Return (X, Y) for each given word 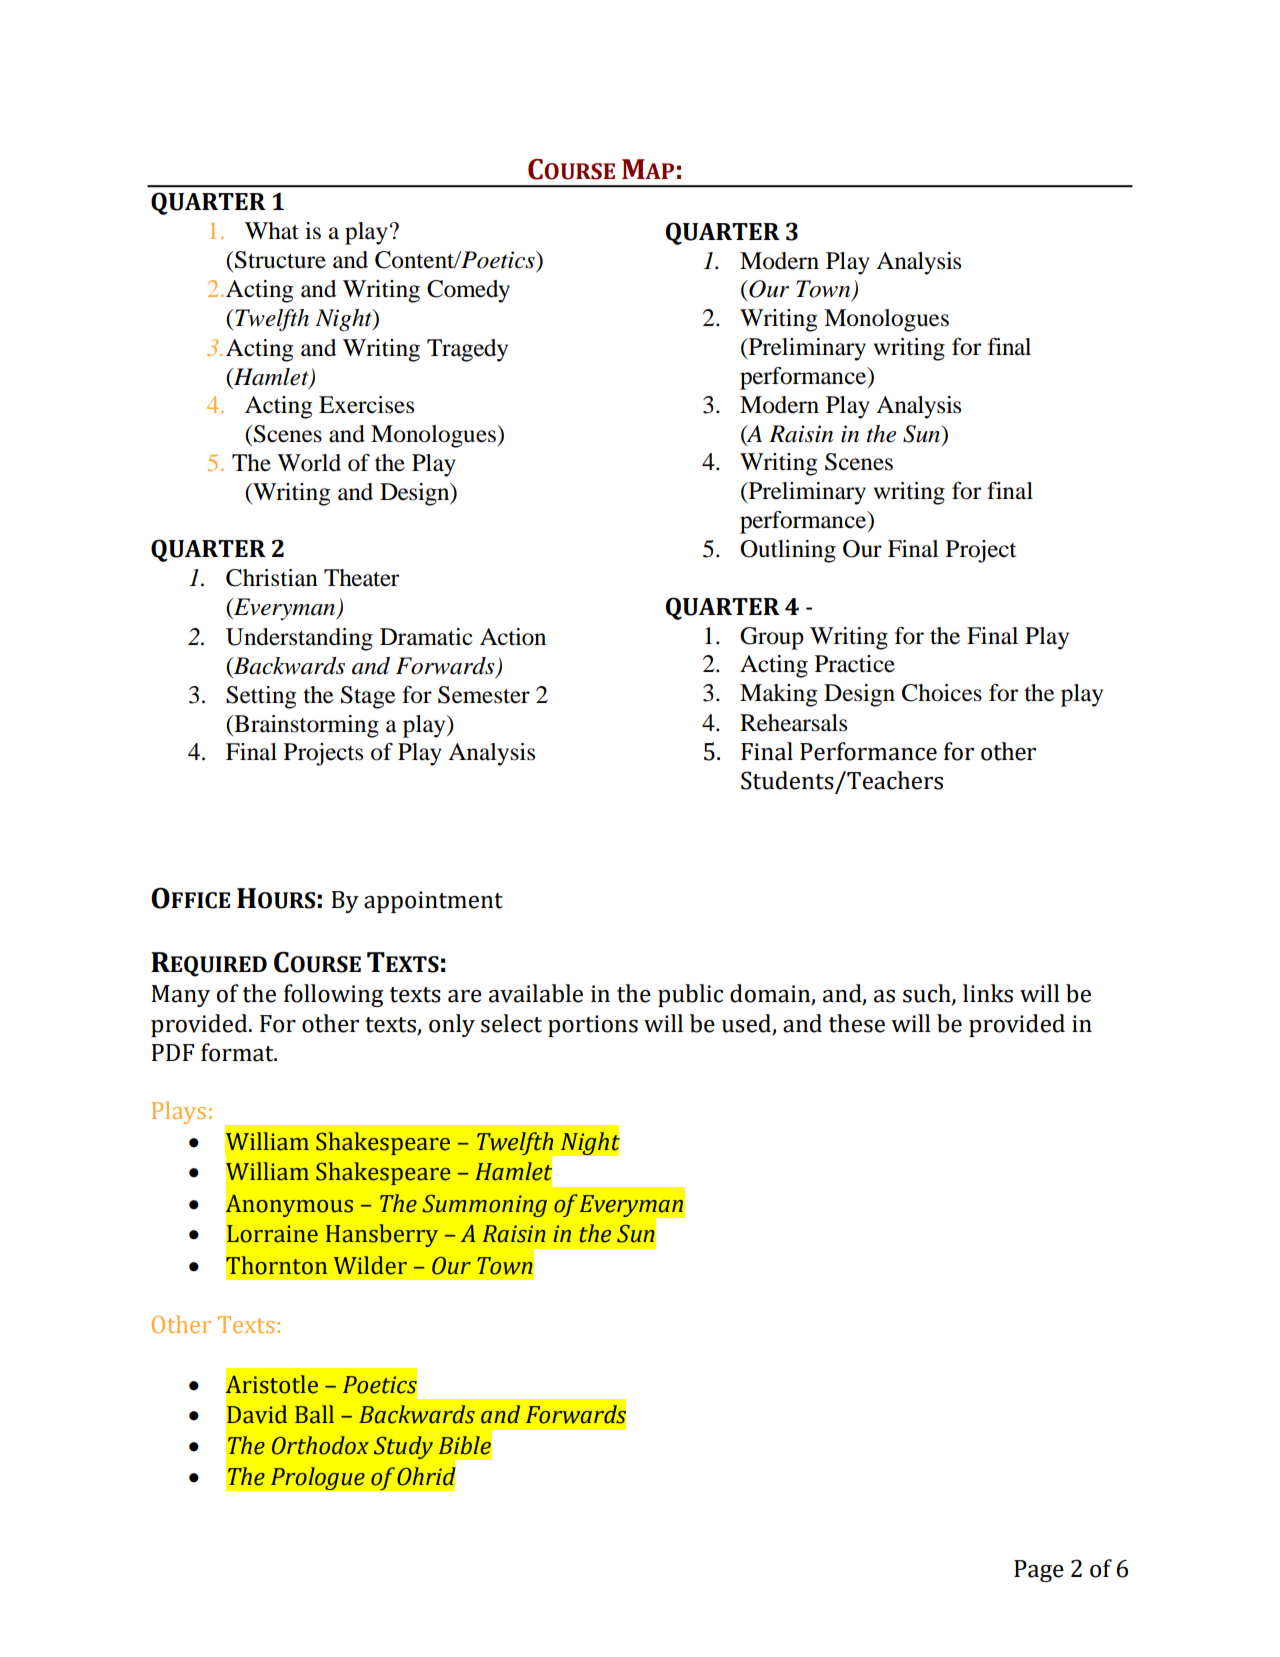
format (238, 1052)
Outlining (788, 551)
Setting (261, 697)
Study (403, 1447)
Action (513, 637)
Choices (942, 693)
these (857, 1023)
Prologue (317, 1479)
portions (593, 1026)
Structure (280, 260)
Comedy (468, 291)
